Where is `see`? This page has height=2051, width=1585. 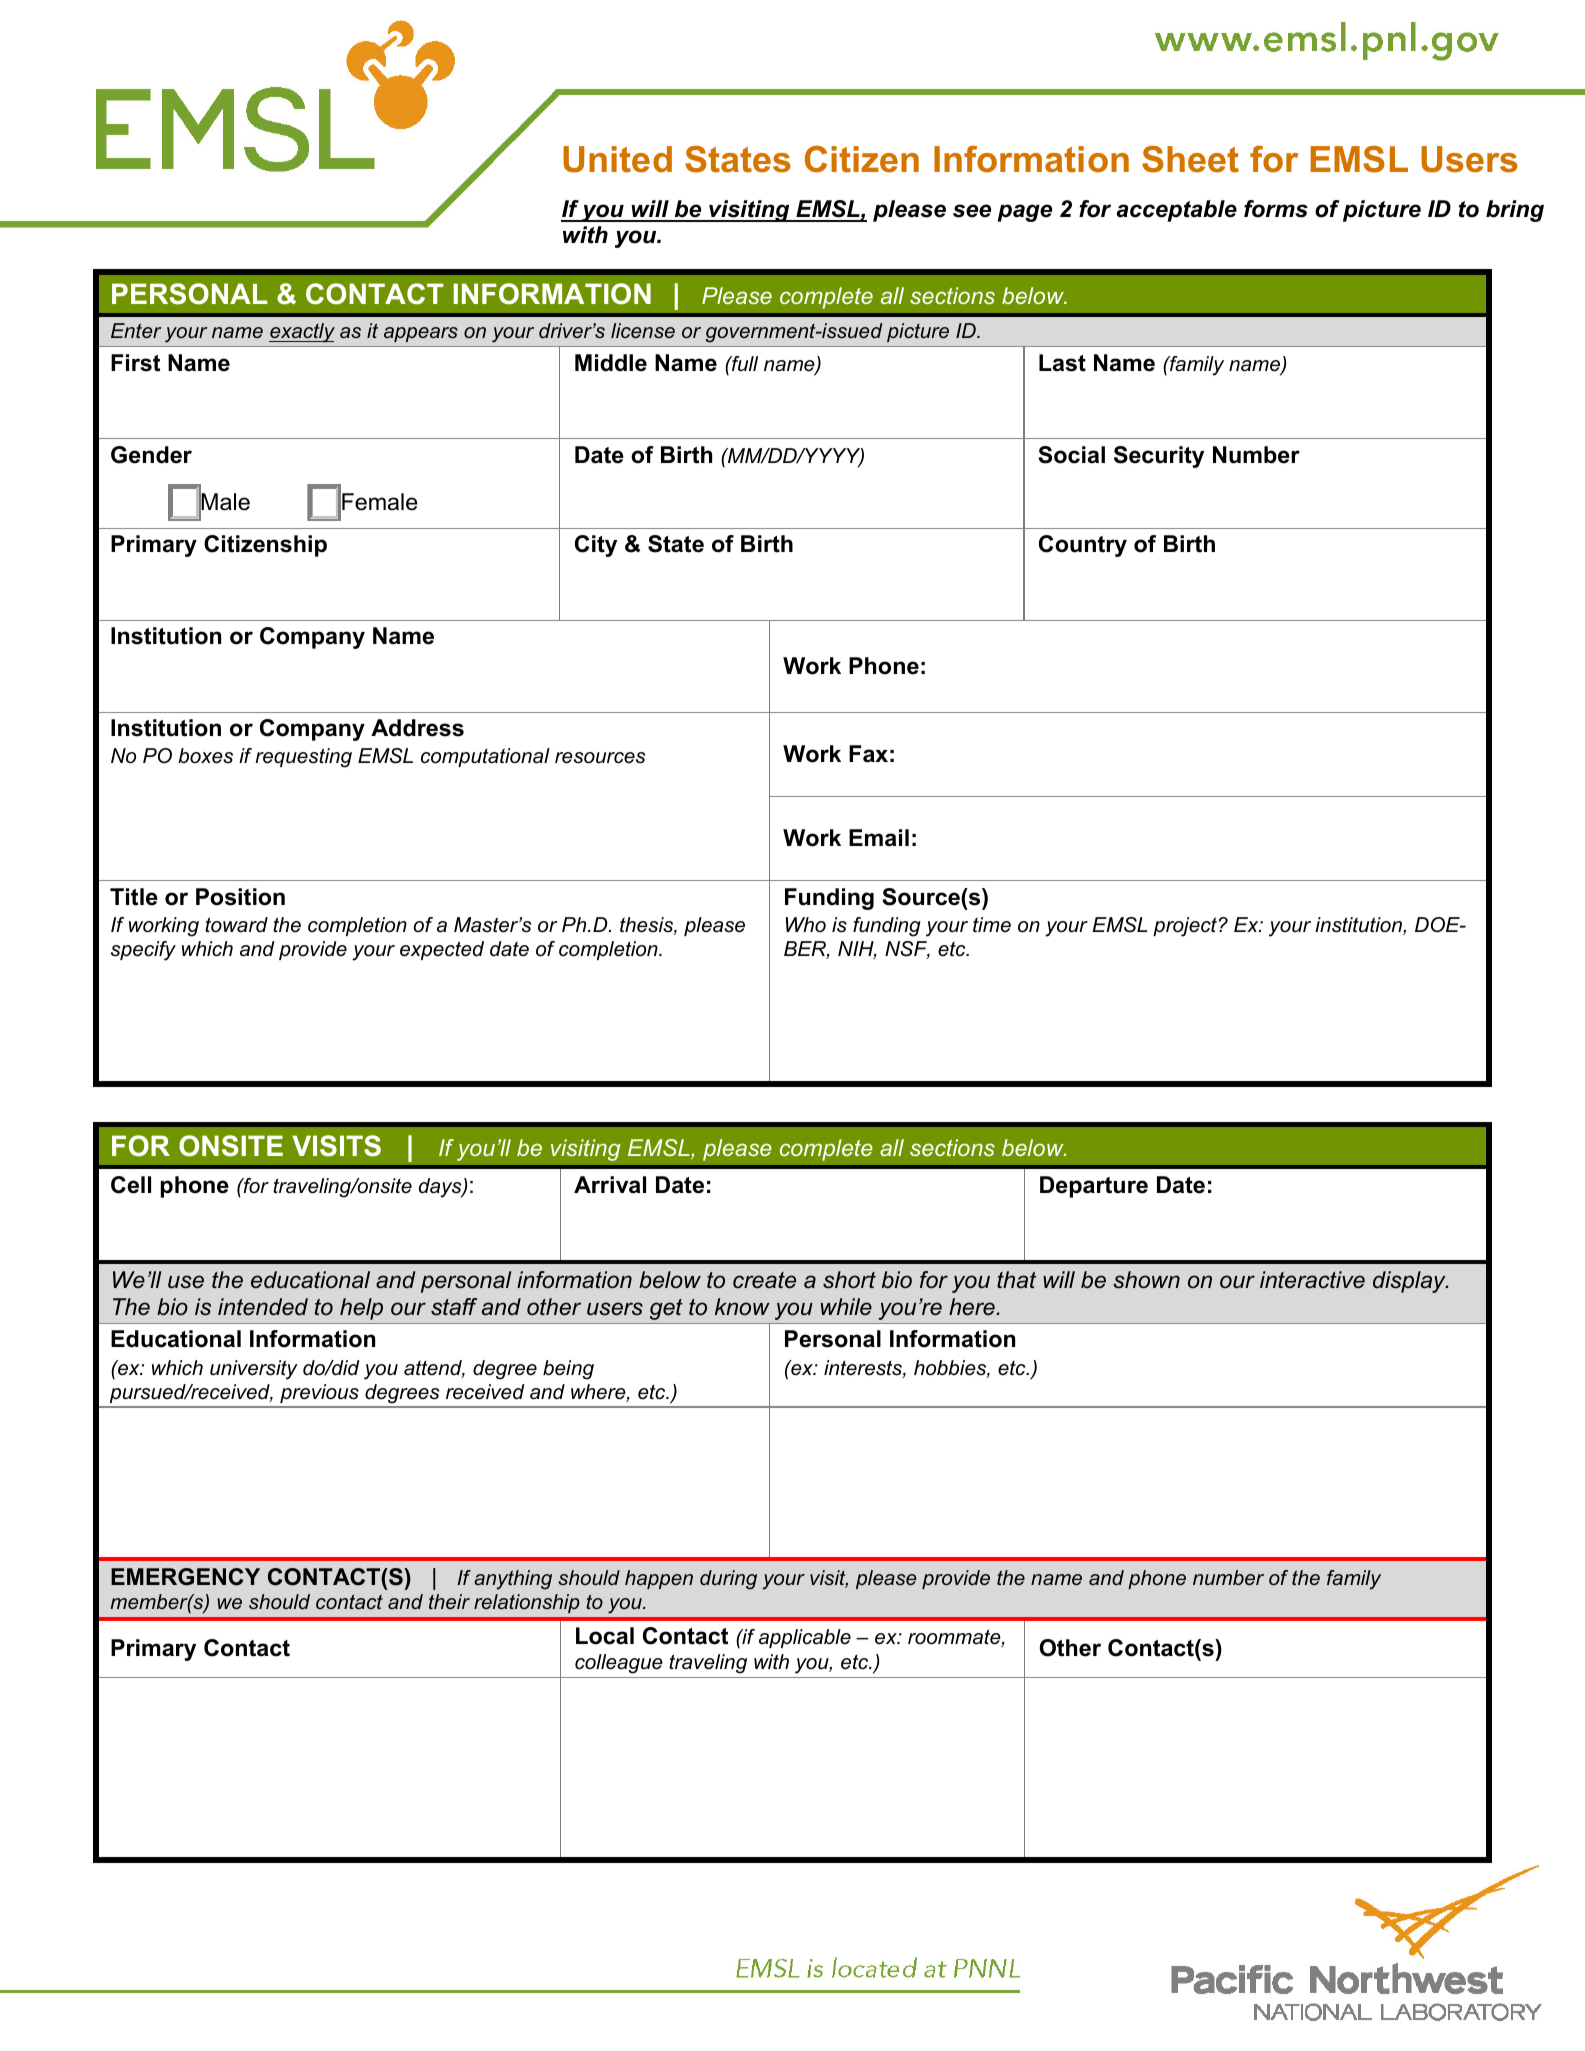 see is located at coordinates (972, 211).
